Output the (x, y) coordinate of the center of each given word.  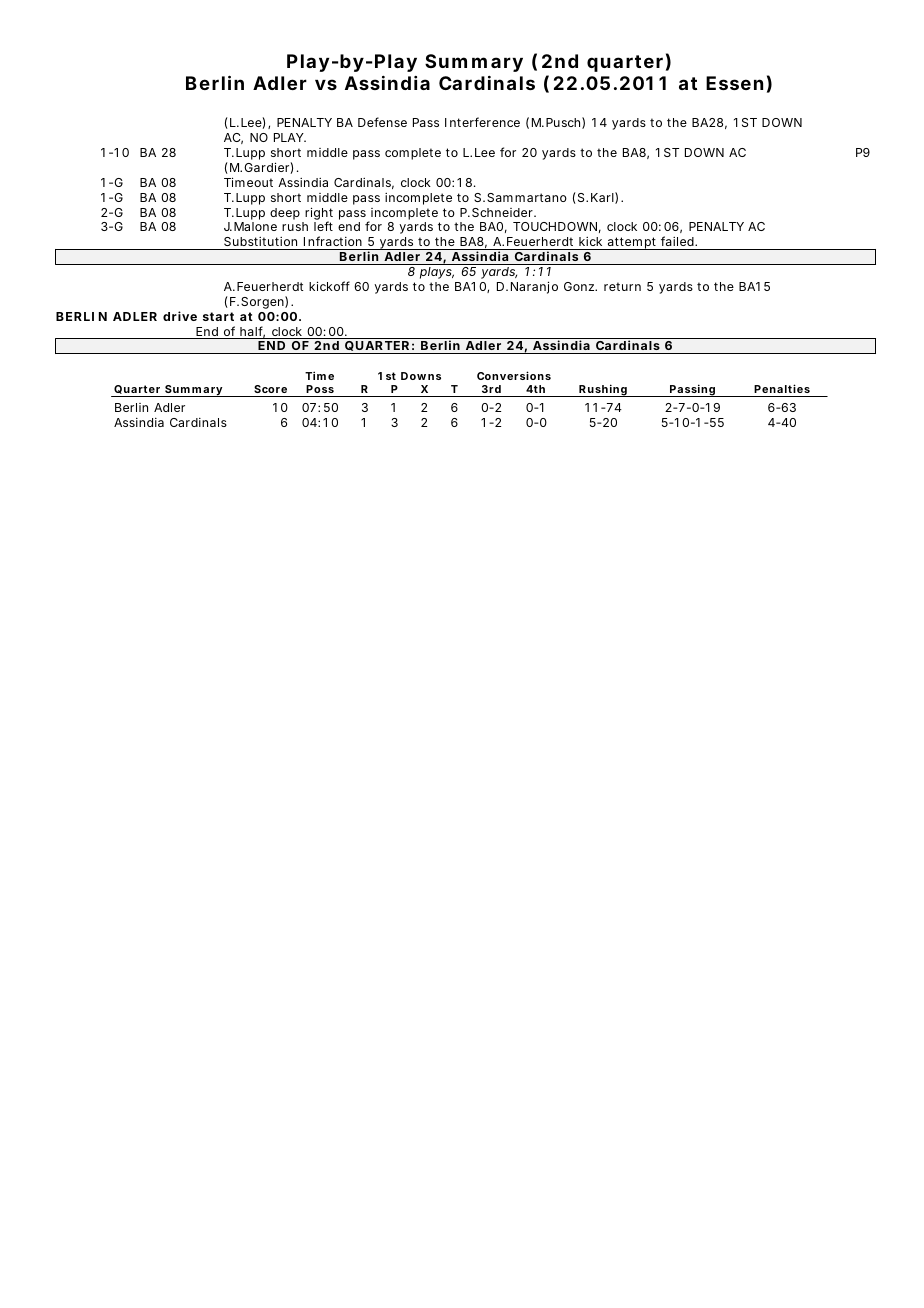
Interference (482, 122)
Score (270, 389)
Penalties (782, 388)
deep (285, 214)
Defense (382, 122)
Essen (734, 83)
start (218, 316)
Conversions (514, 375)
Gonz (580, 286)
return (622, 286)
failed (678, 241)
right (319, 214)
